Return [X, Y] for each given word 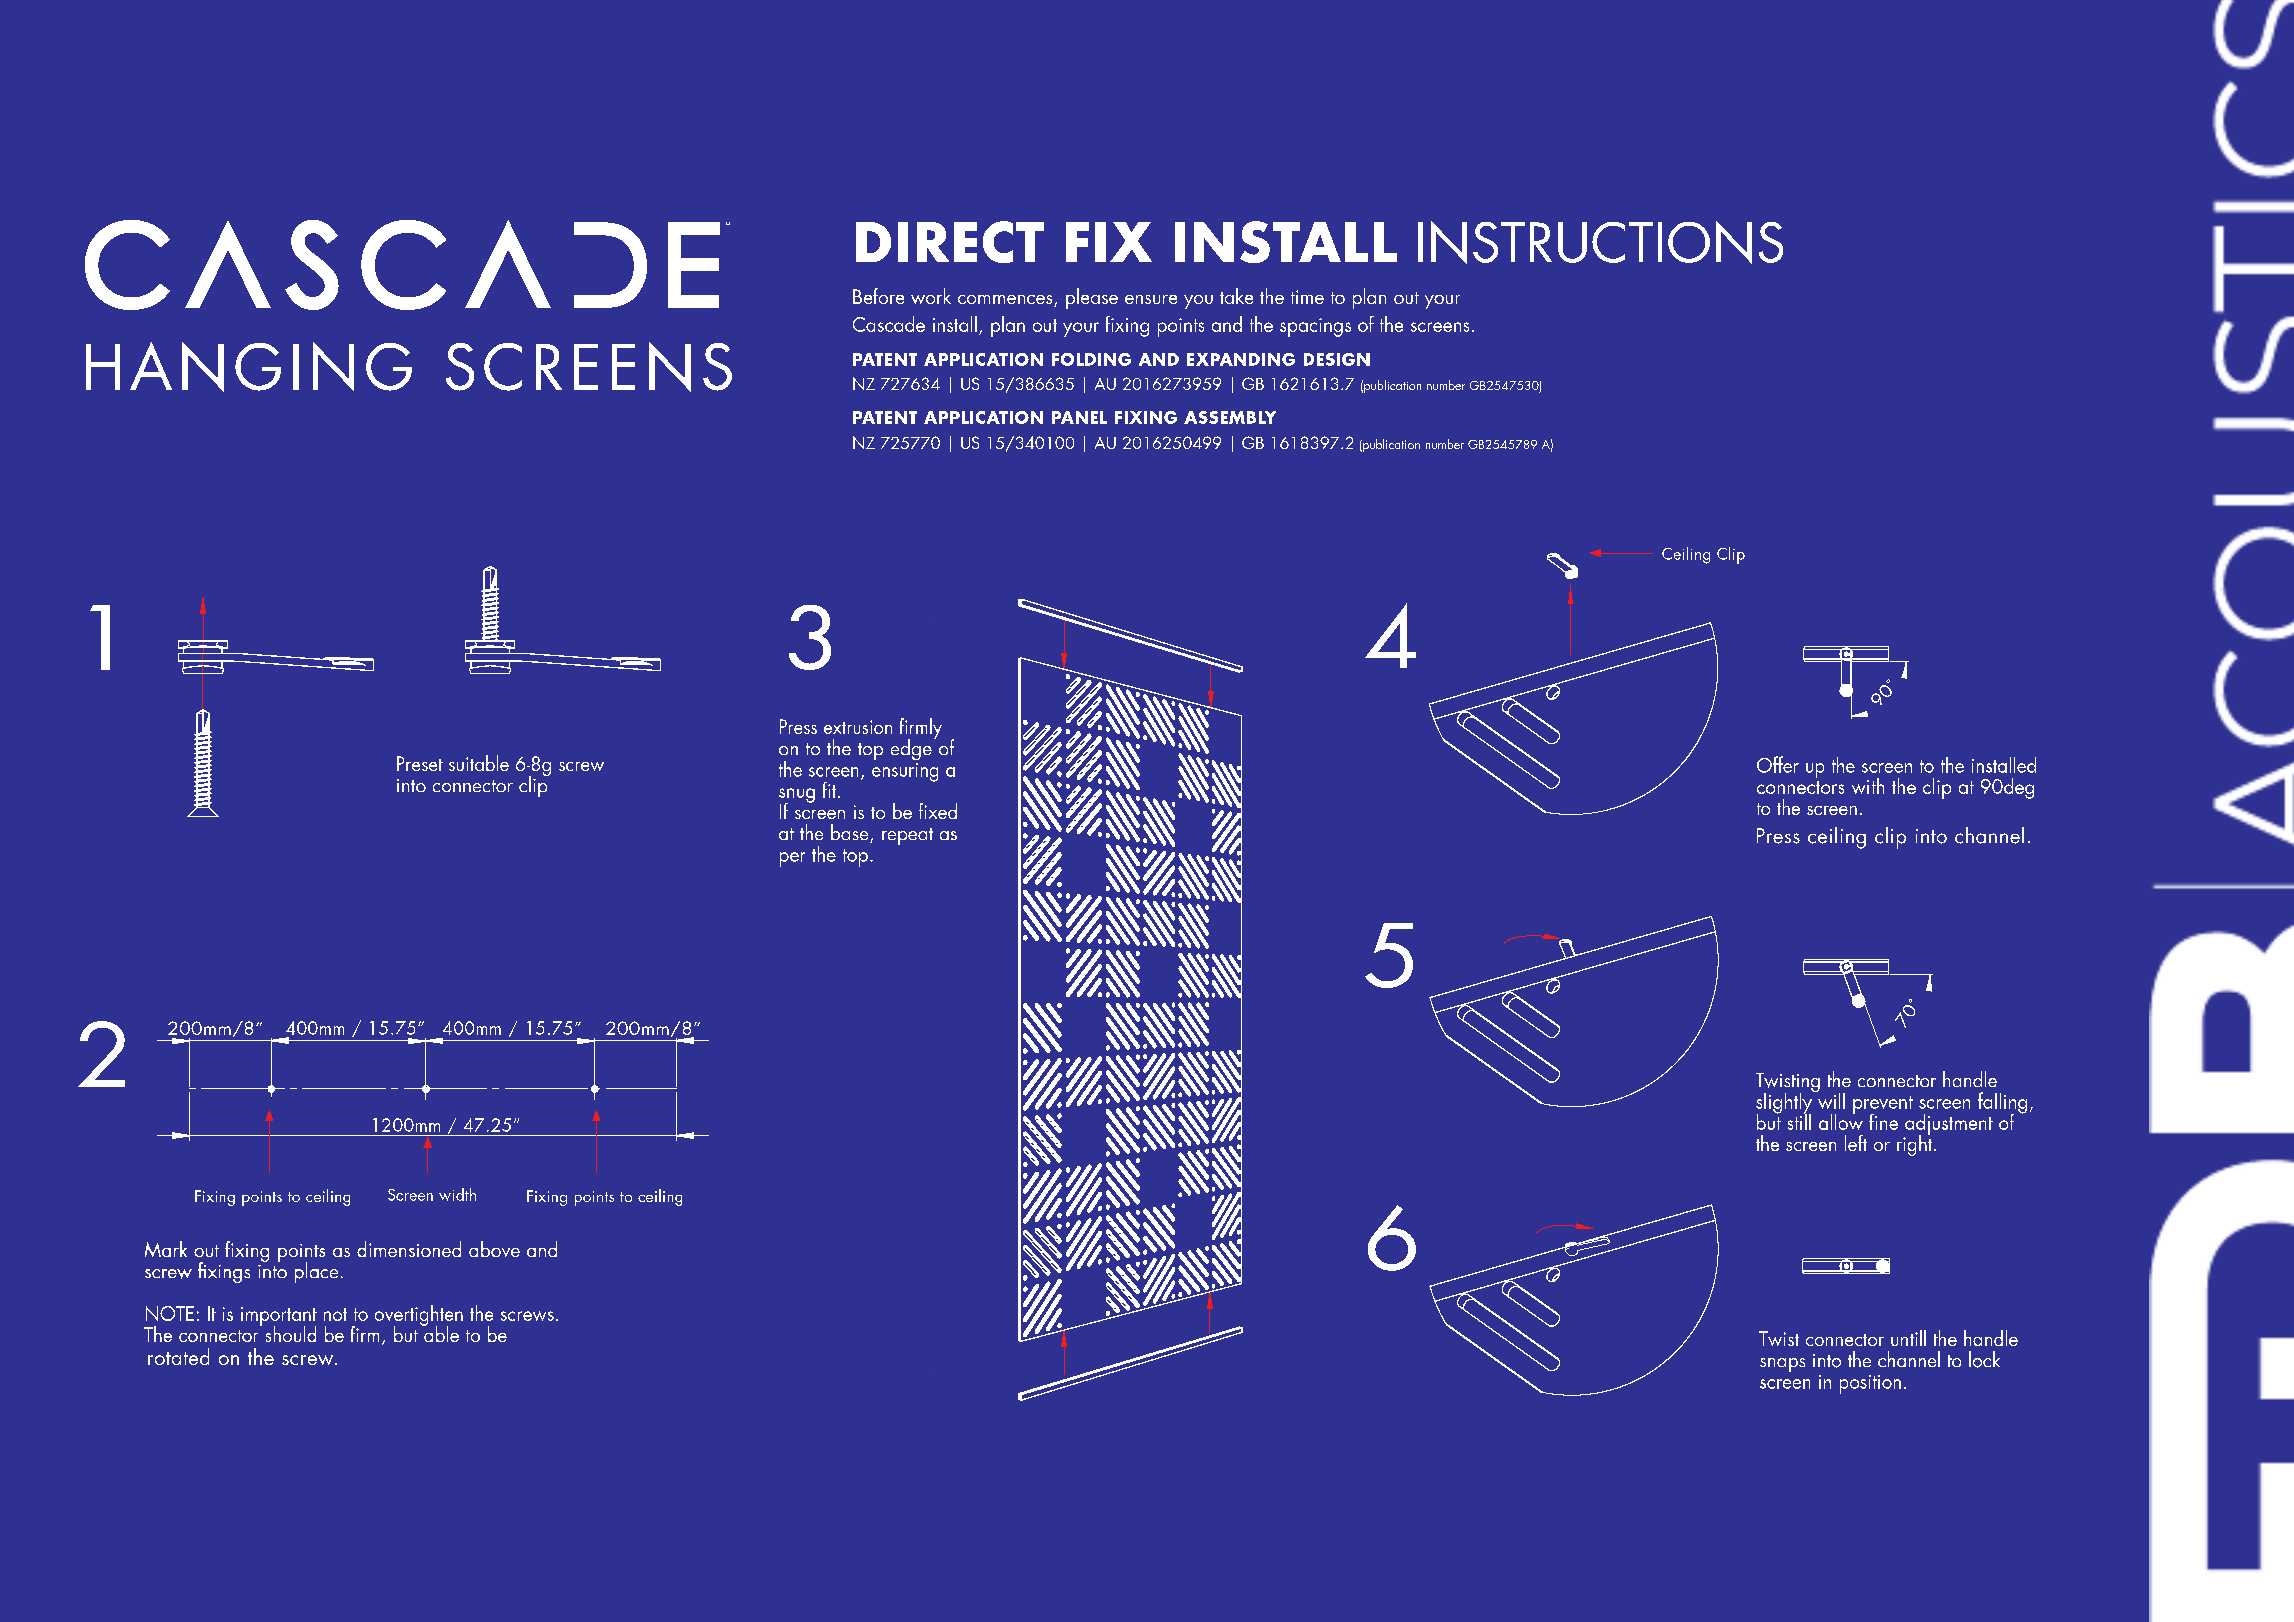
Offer [1778, 764]
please [1092, 298]
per [792, 859]
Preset [420, 763]
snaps [1782, 1365]
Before [878, 296]
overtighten [419, 1316]
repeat [907, 836]
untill [1908, 1338]
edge [911, 749]
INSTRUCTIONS [1600, 242]
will [1830, 1099]
